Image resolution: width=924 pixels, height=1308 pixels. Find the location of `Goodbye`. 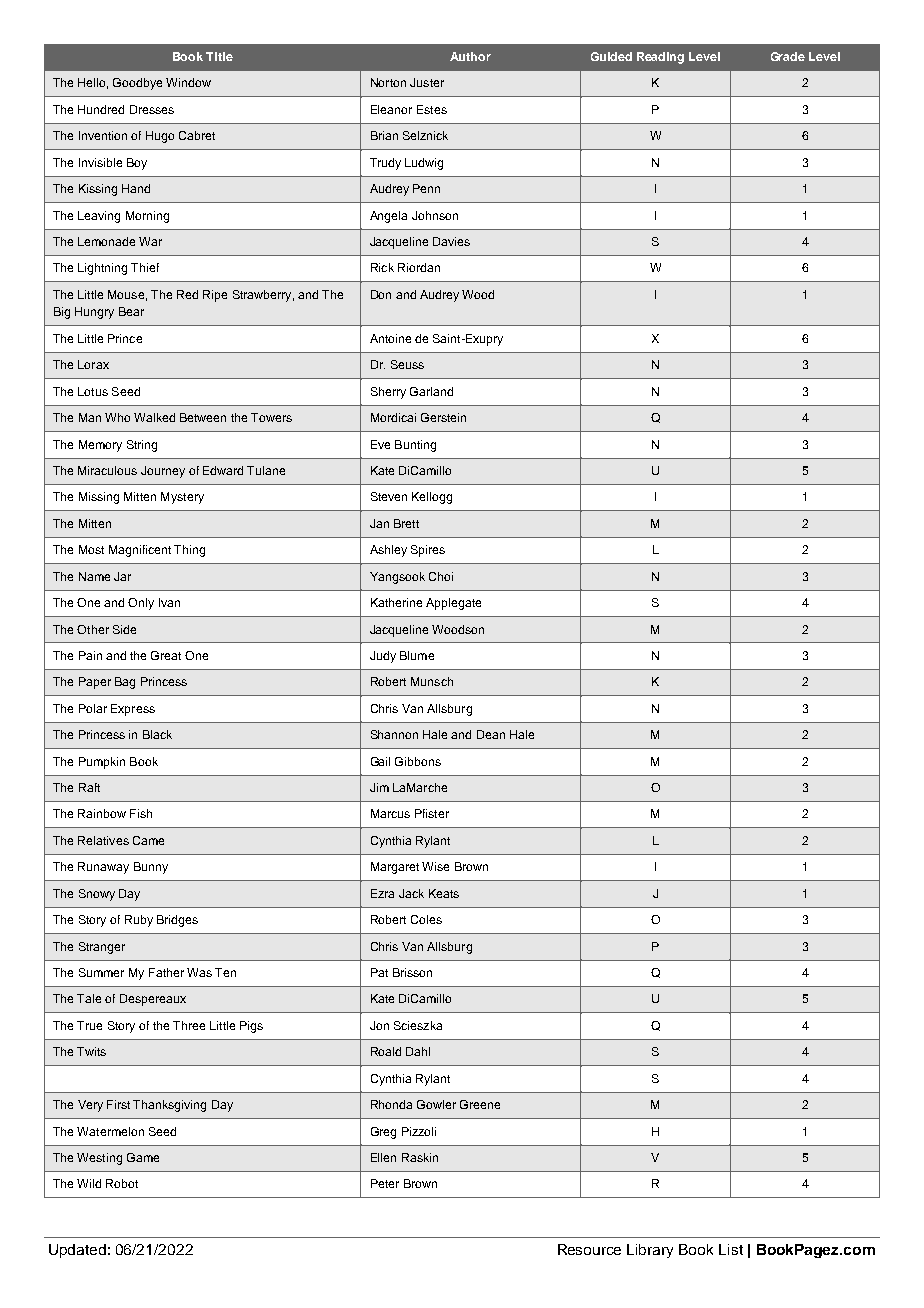

Goodbye is located at coordinates (137, 84).
